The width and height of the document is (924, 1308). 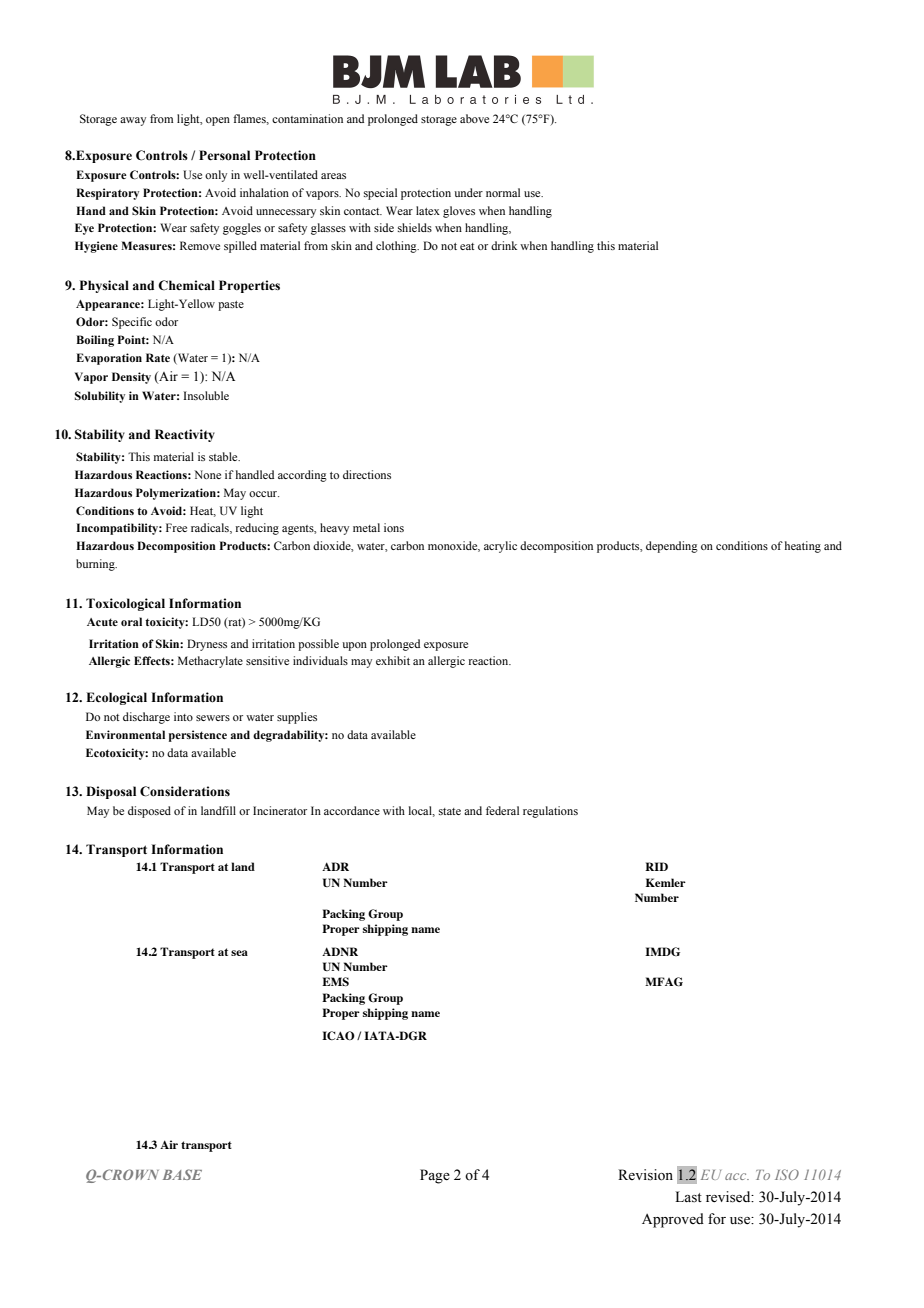 I want to click on above, so click(x=474, y=118).
